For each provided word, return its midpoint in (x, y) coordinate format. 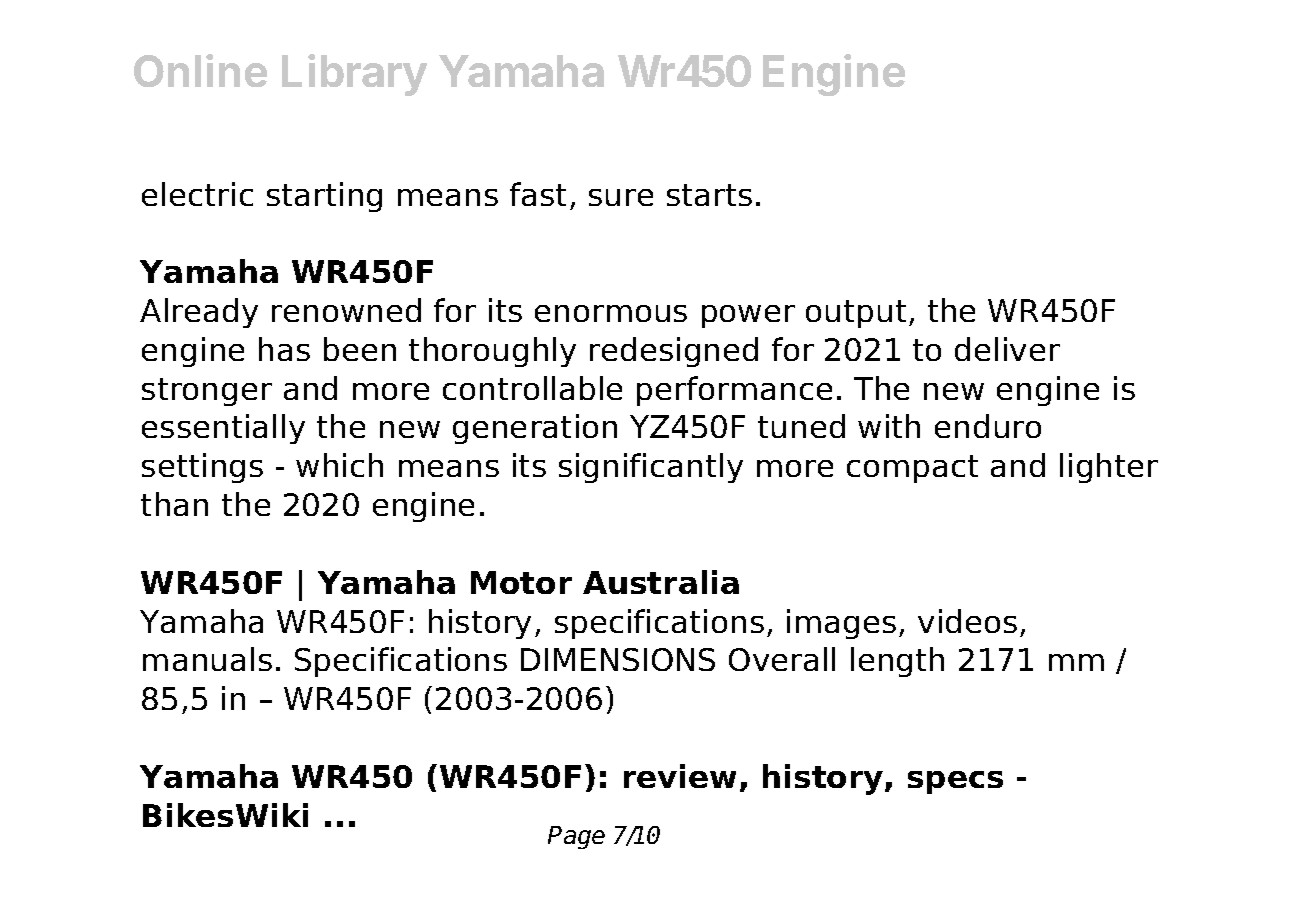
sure (621, 197)
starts (709, 195)
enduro (988, 426)
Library (354, 75)
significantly (651, 468)
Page (576, 837)
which (339, 465)
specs (955, 782)
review (680, 776)
